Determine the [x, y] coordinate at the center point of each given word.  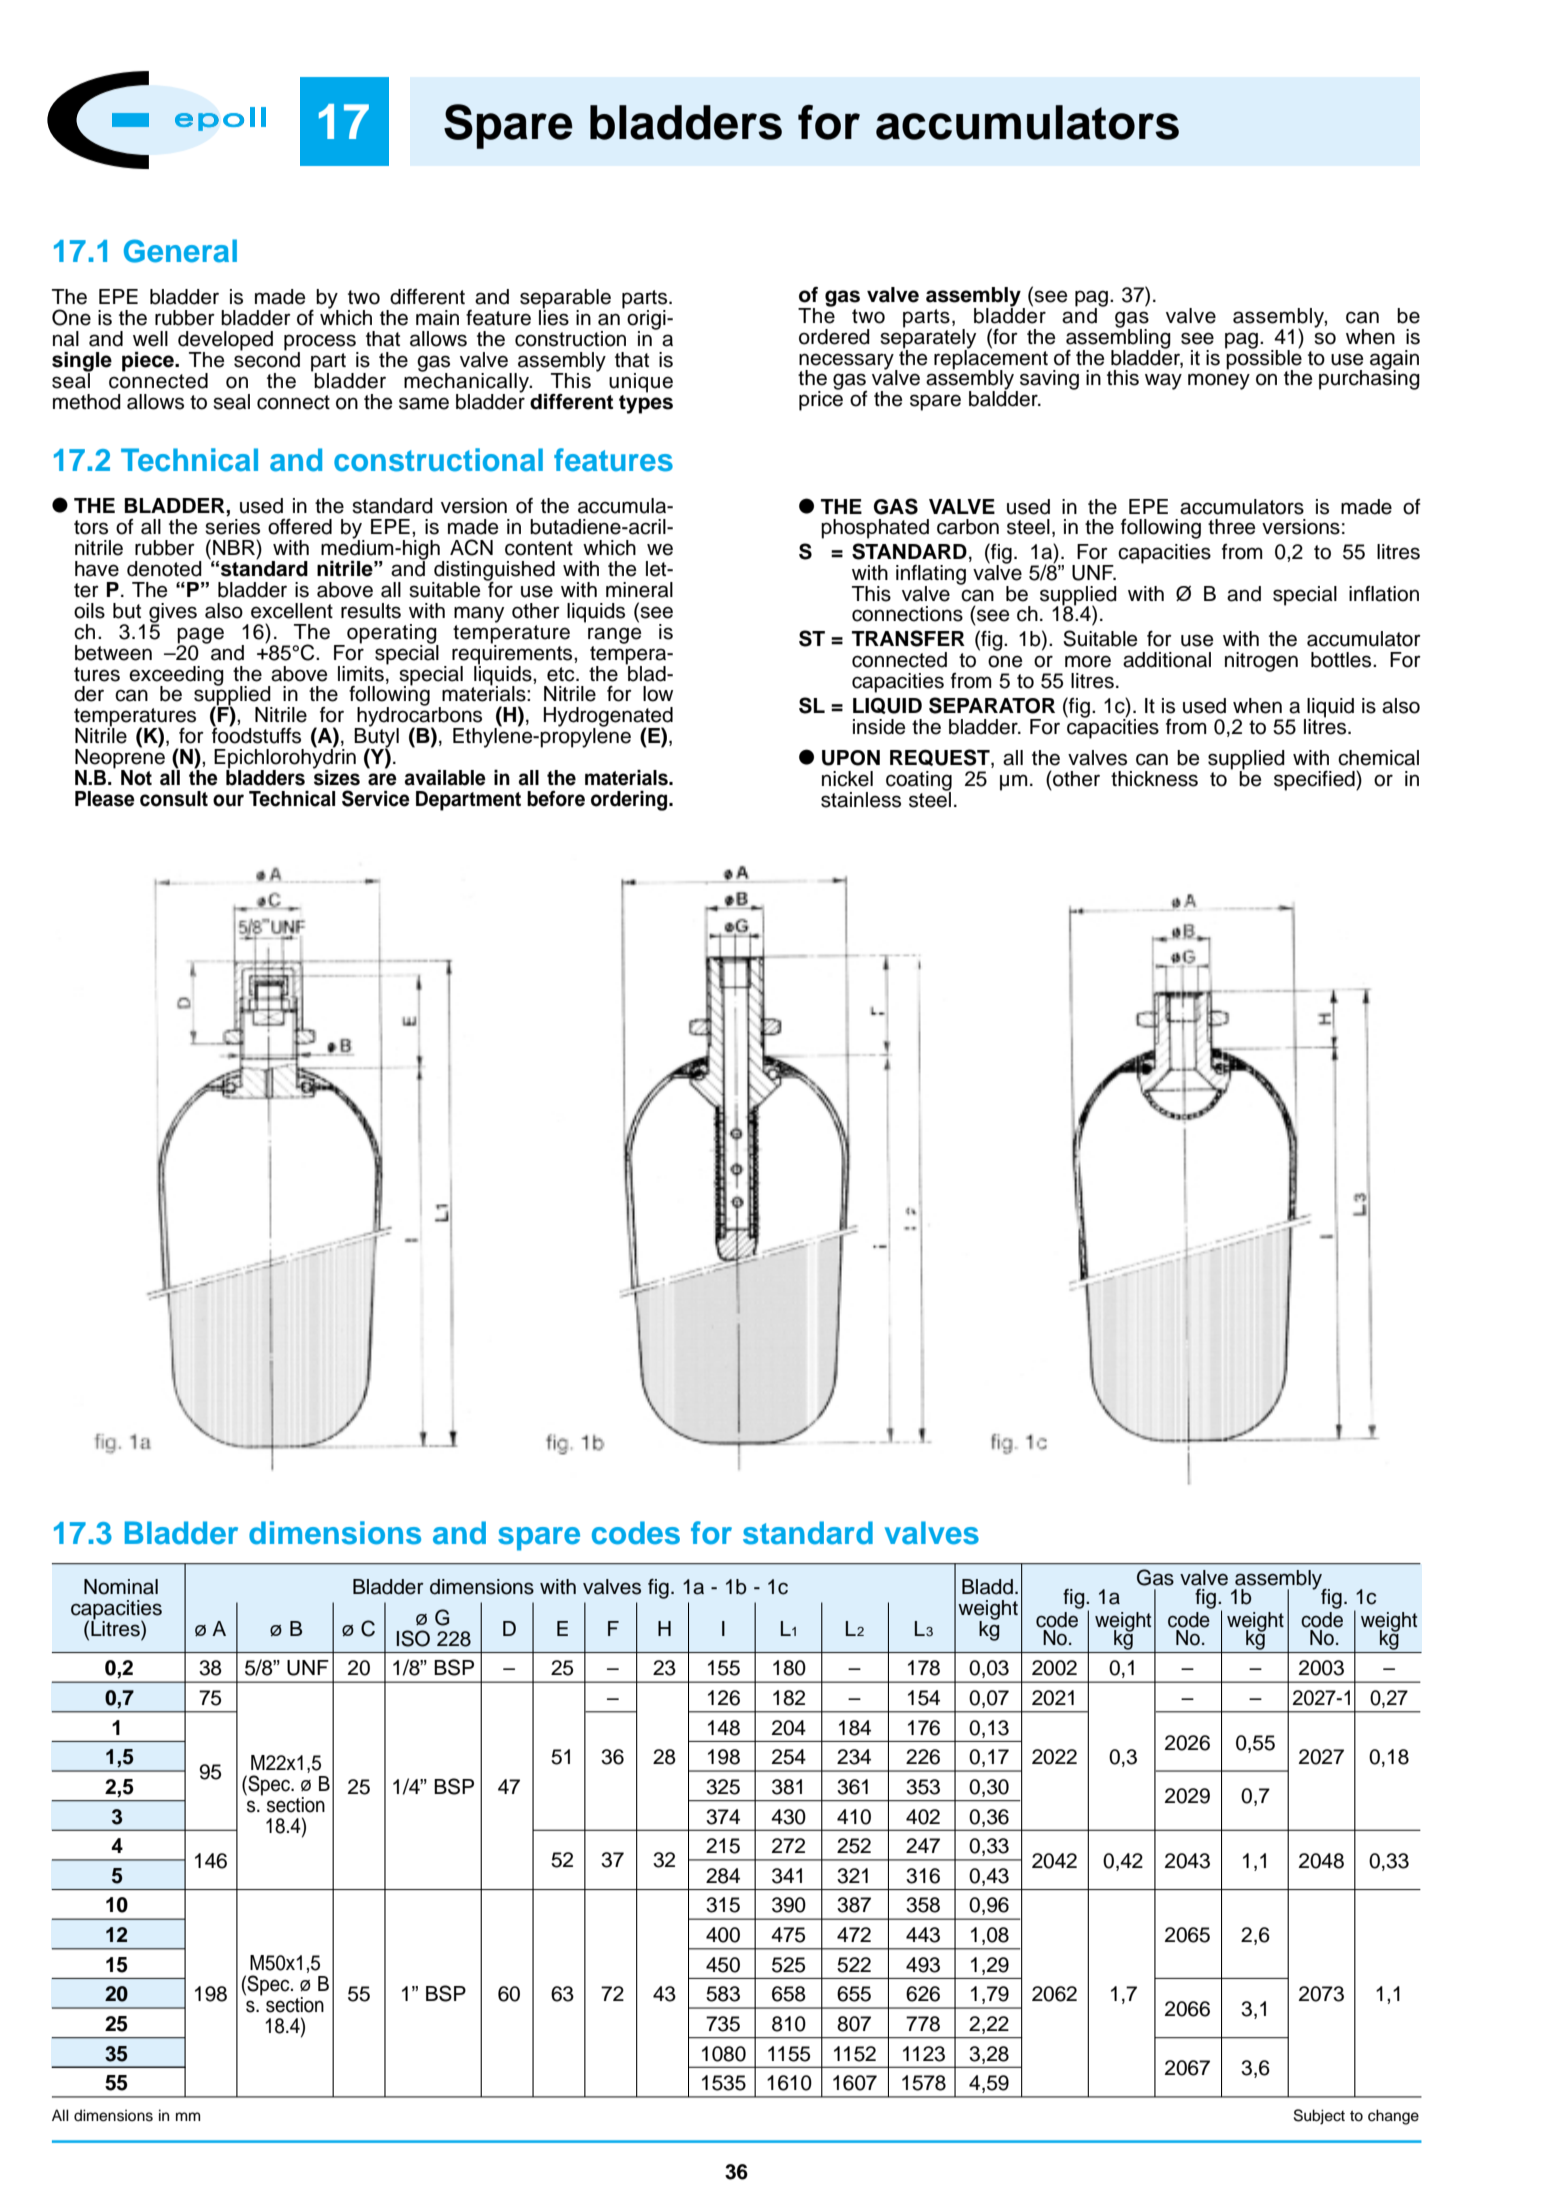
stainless [861, 800]
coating [919, 782]
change [1393, 2117]
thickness [1154, 779]
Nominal [121, 1587]
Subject [1319, 2117]
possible [1263, 359]
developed [225, 342]
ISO [413, 1638]
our [228, 800]
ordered [834, 337]
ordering [630, 801]
